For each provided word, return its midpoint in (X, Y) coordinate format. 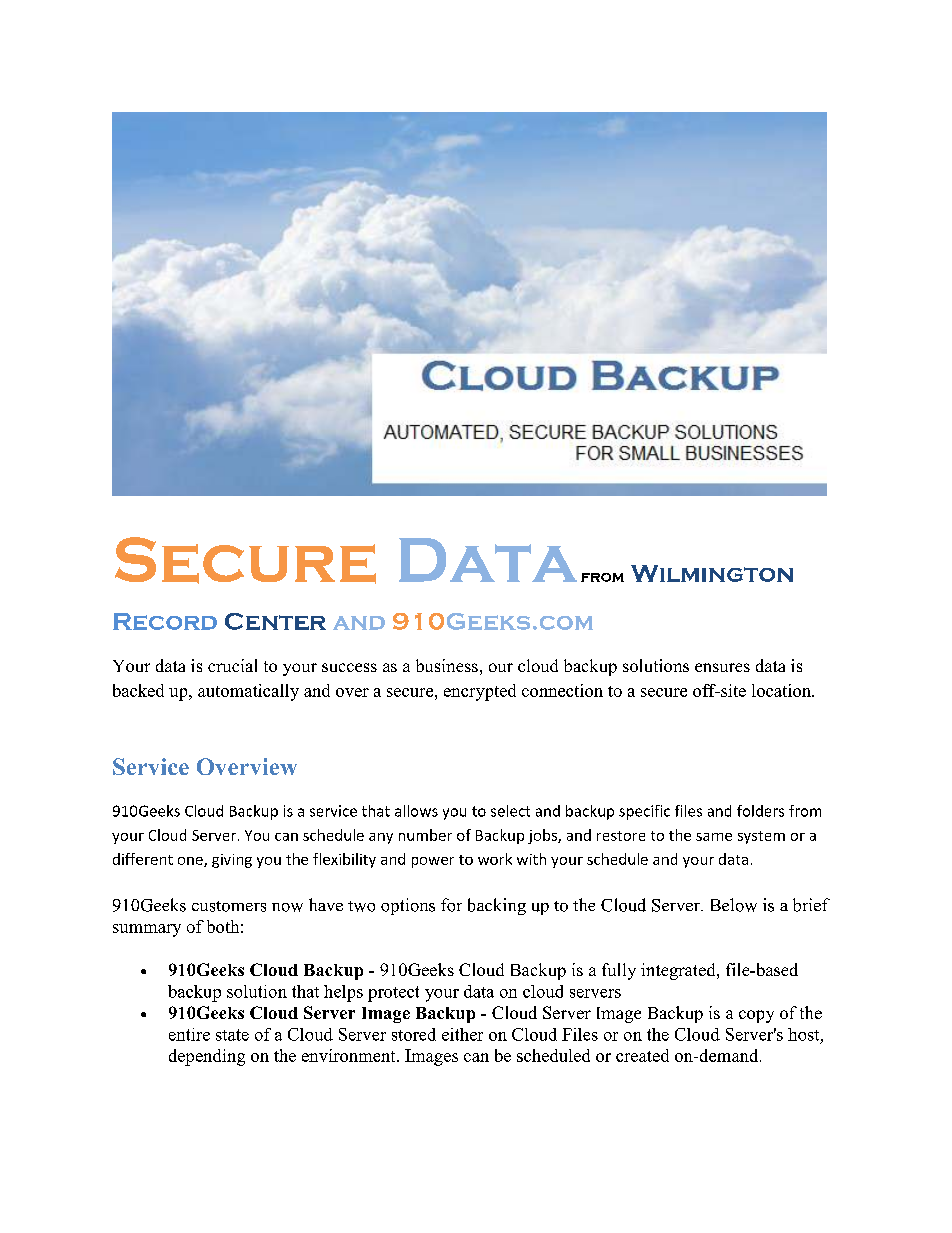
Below (734, 905)
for (451, 905)
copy (756, 1016)
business (447, 665)
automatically (248, 692)
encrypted (480, 692)
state (232, 1035)
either (462, 1034)
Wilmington (712, 573)
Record (165, 621)
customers (229, 906)
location (782, 690)
